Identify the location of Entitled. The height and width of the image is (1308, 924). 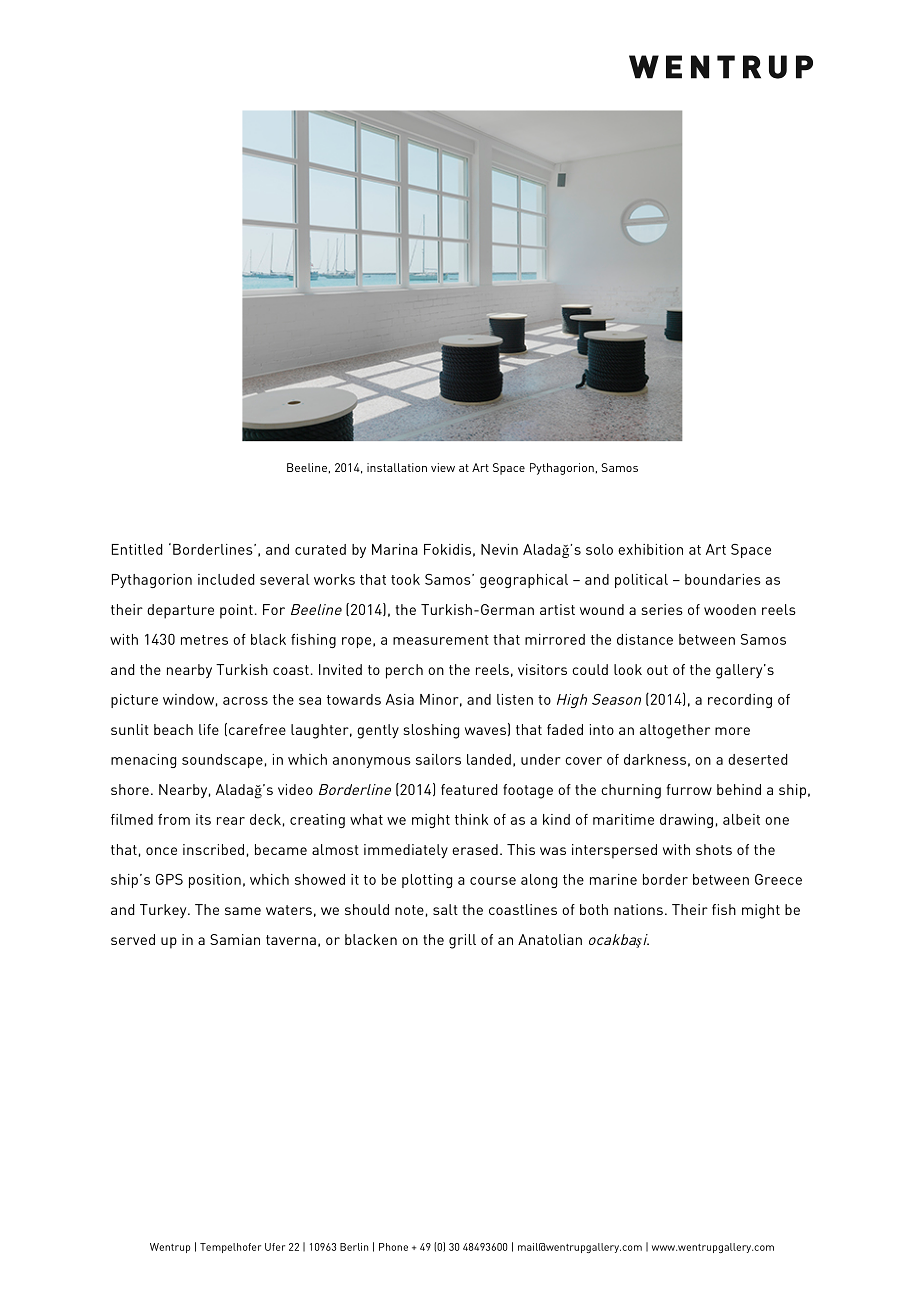
(137, 549).
